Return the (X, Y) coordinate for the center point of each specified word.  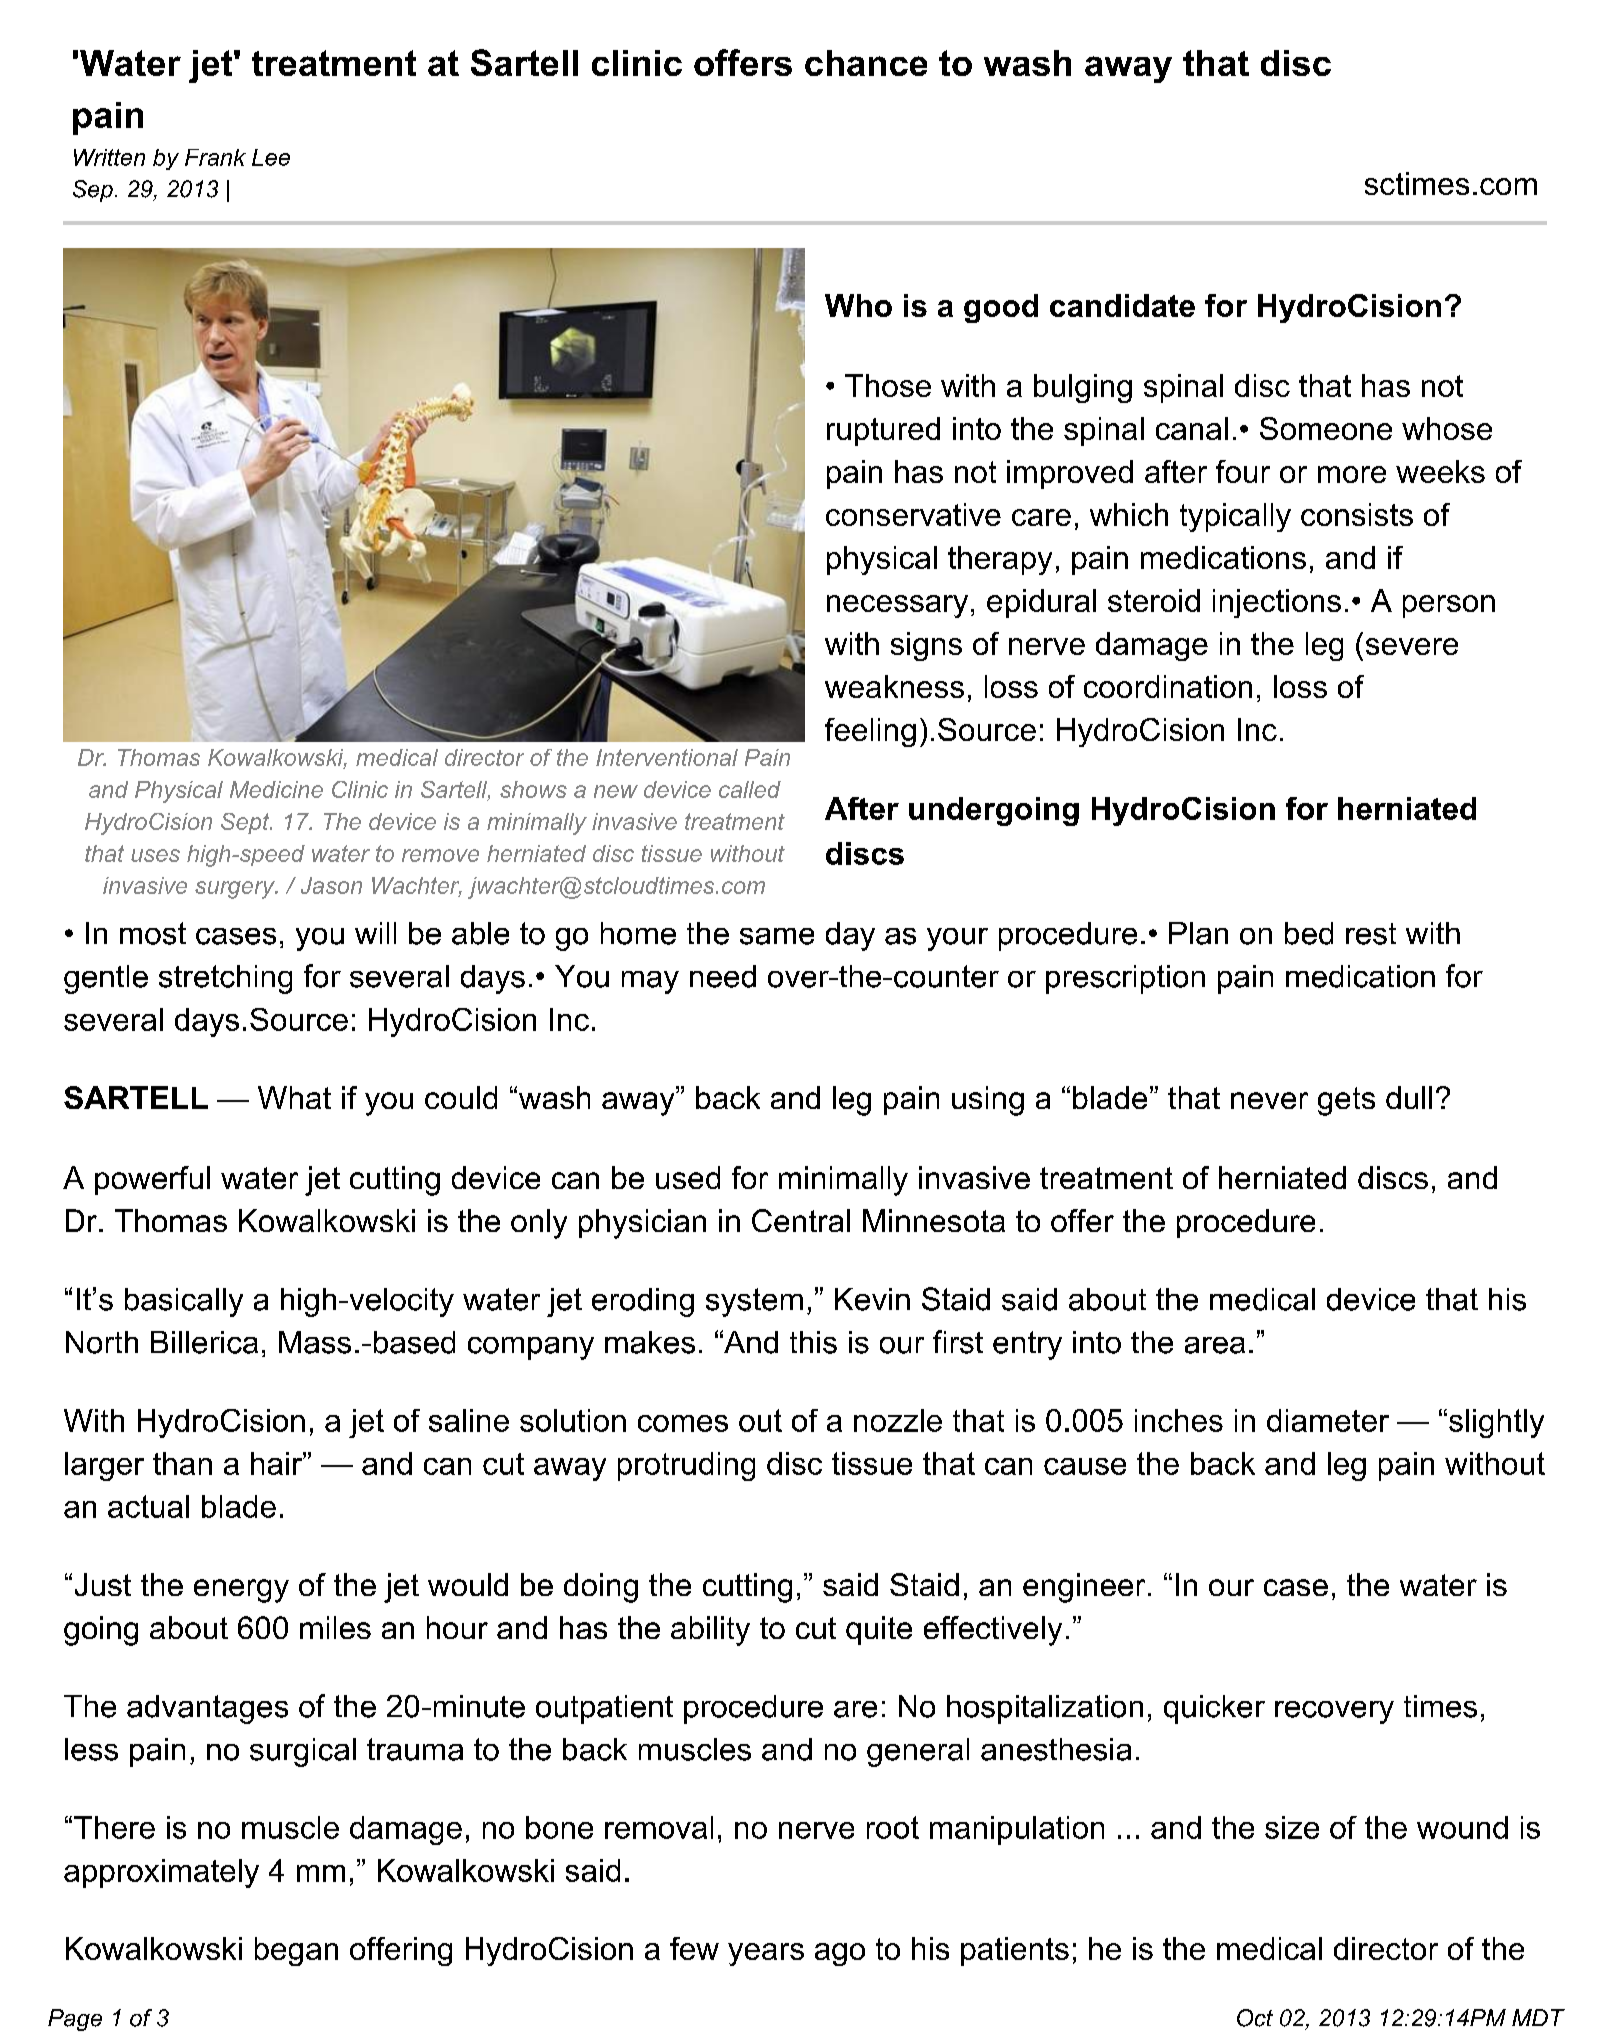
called (750, 789)
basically (184, 1302)
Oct (1255, 2018)
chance (866, 63)
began (296, 1951)
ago (840, 1954)
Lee (271, 157)
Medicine (276, 789)
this (813, 1342)
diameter (1328, 1420)
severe (1412, 646)
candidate (1122, 305)
